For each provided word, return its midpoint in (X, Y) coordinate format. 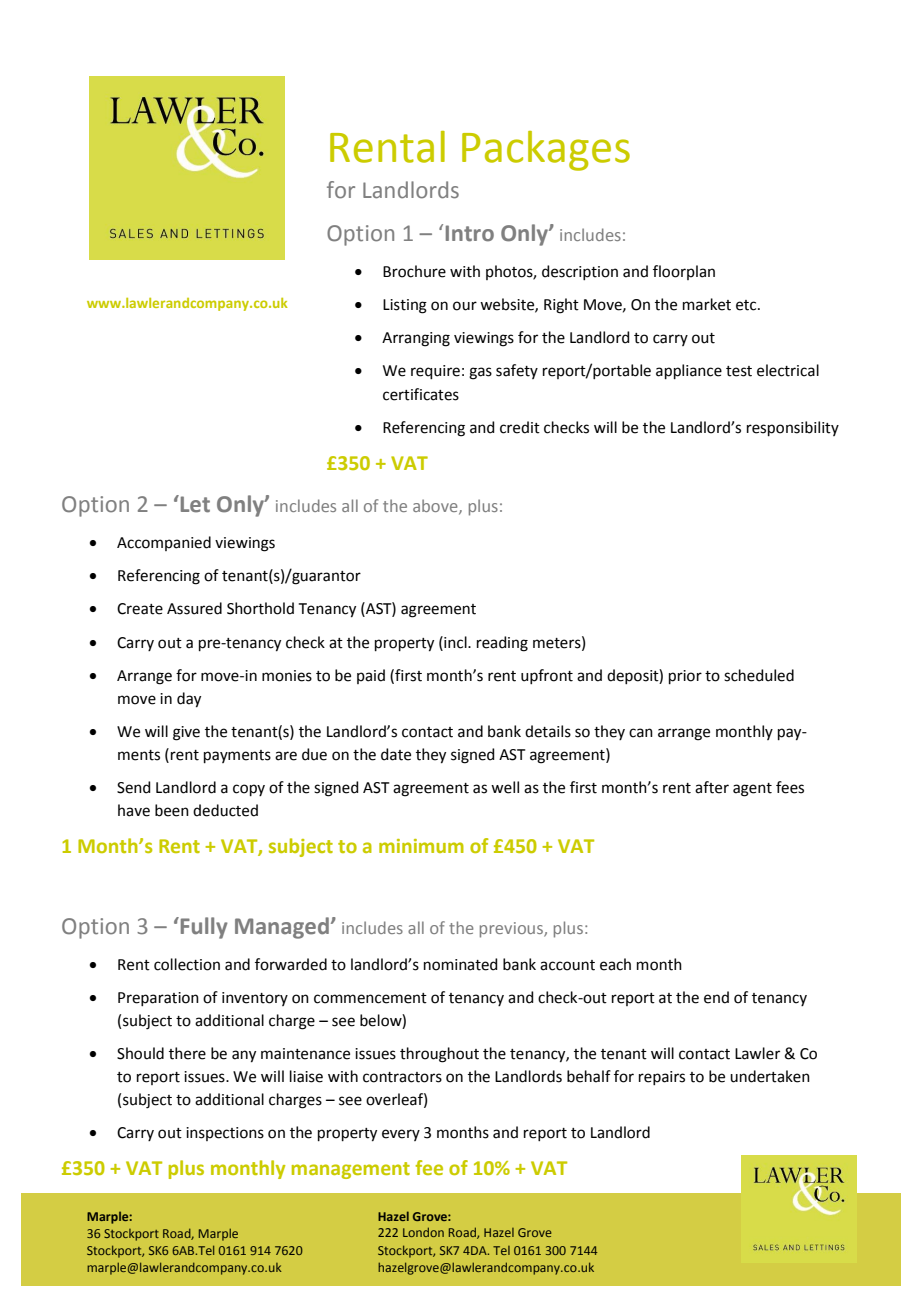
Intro (470, 233)
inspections (225, 1134)
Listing (405, 306)
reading (502, 644)
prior (685, 677)
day (189, 700)
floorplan (684, 272)
